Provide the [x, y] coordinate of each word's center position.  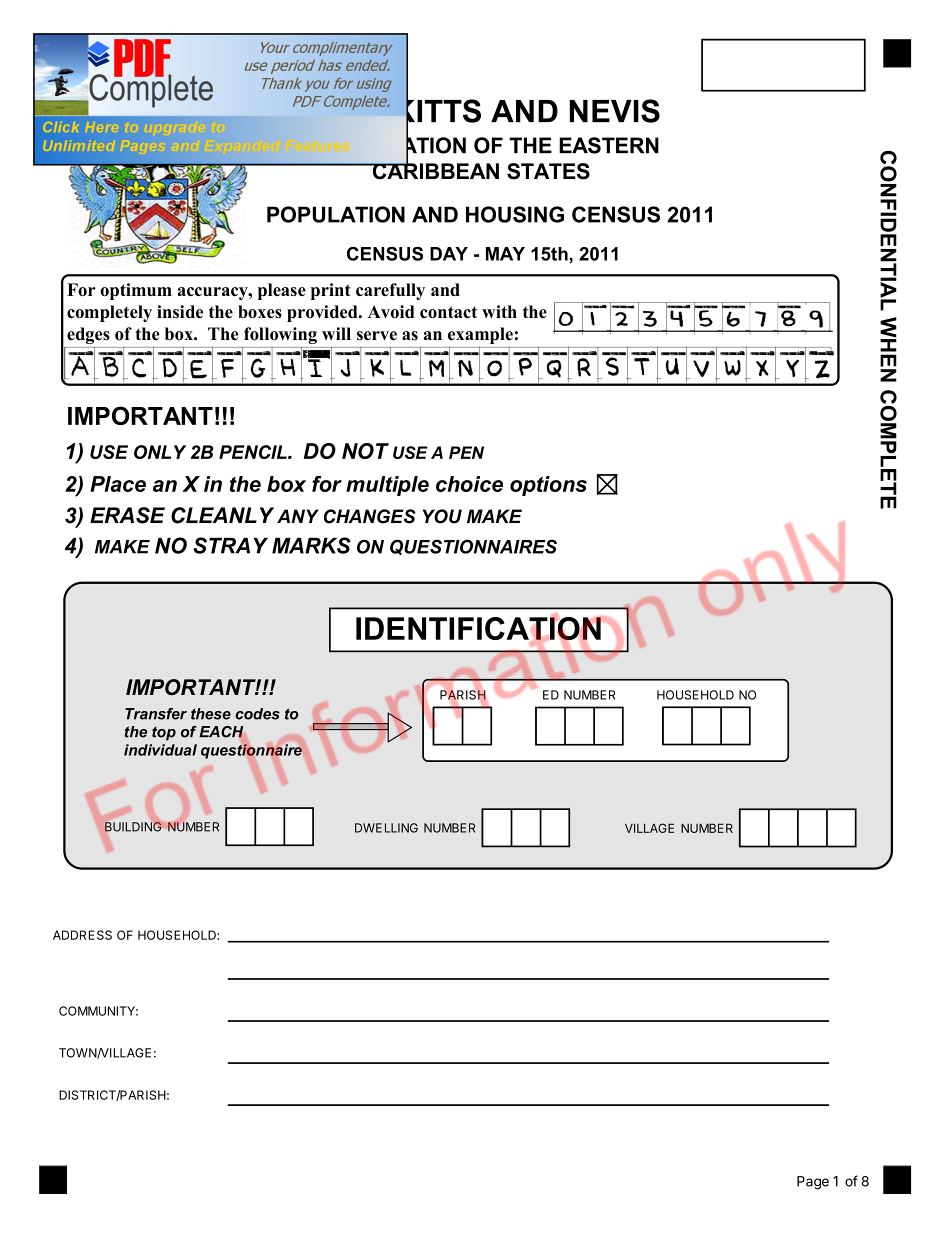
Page [813, 1183]
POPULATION [336, 214]
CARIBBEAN [434, 170]
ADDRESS [82, 935]
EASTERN [609, 145]
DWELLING [386, 828]
